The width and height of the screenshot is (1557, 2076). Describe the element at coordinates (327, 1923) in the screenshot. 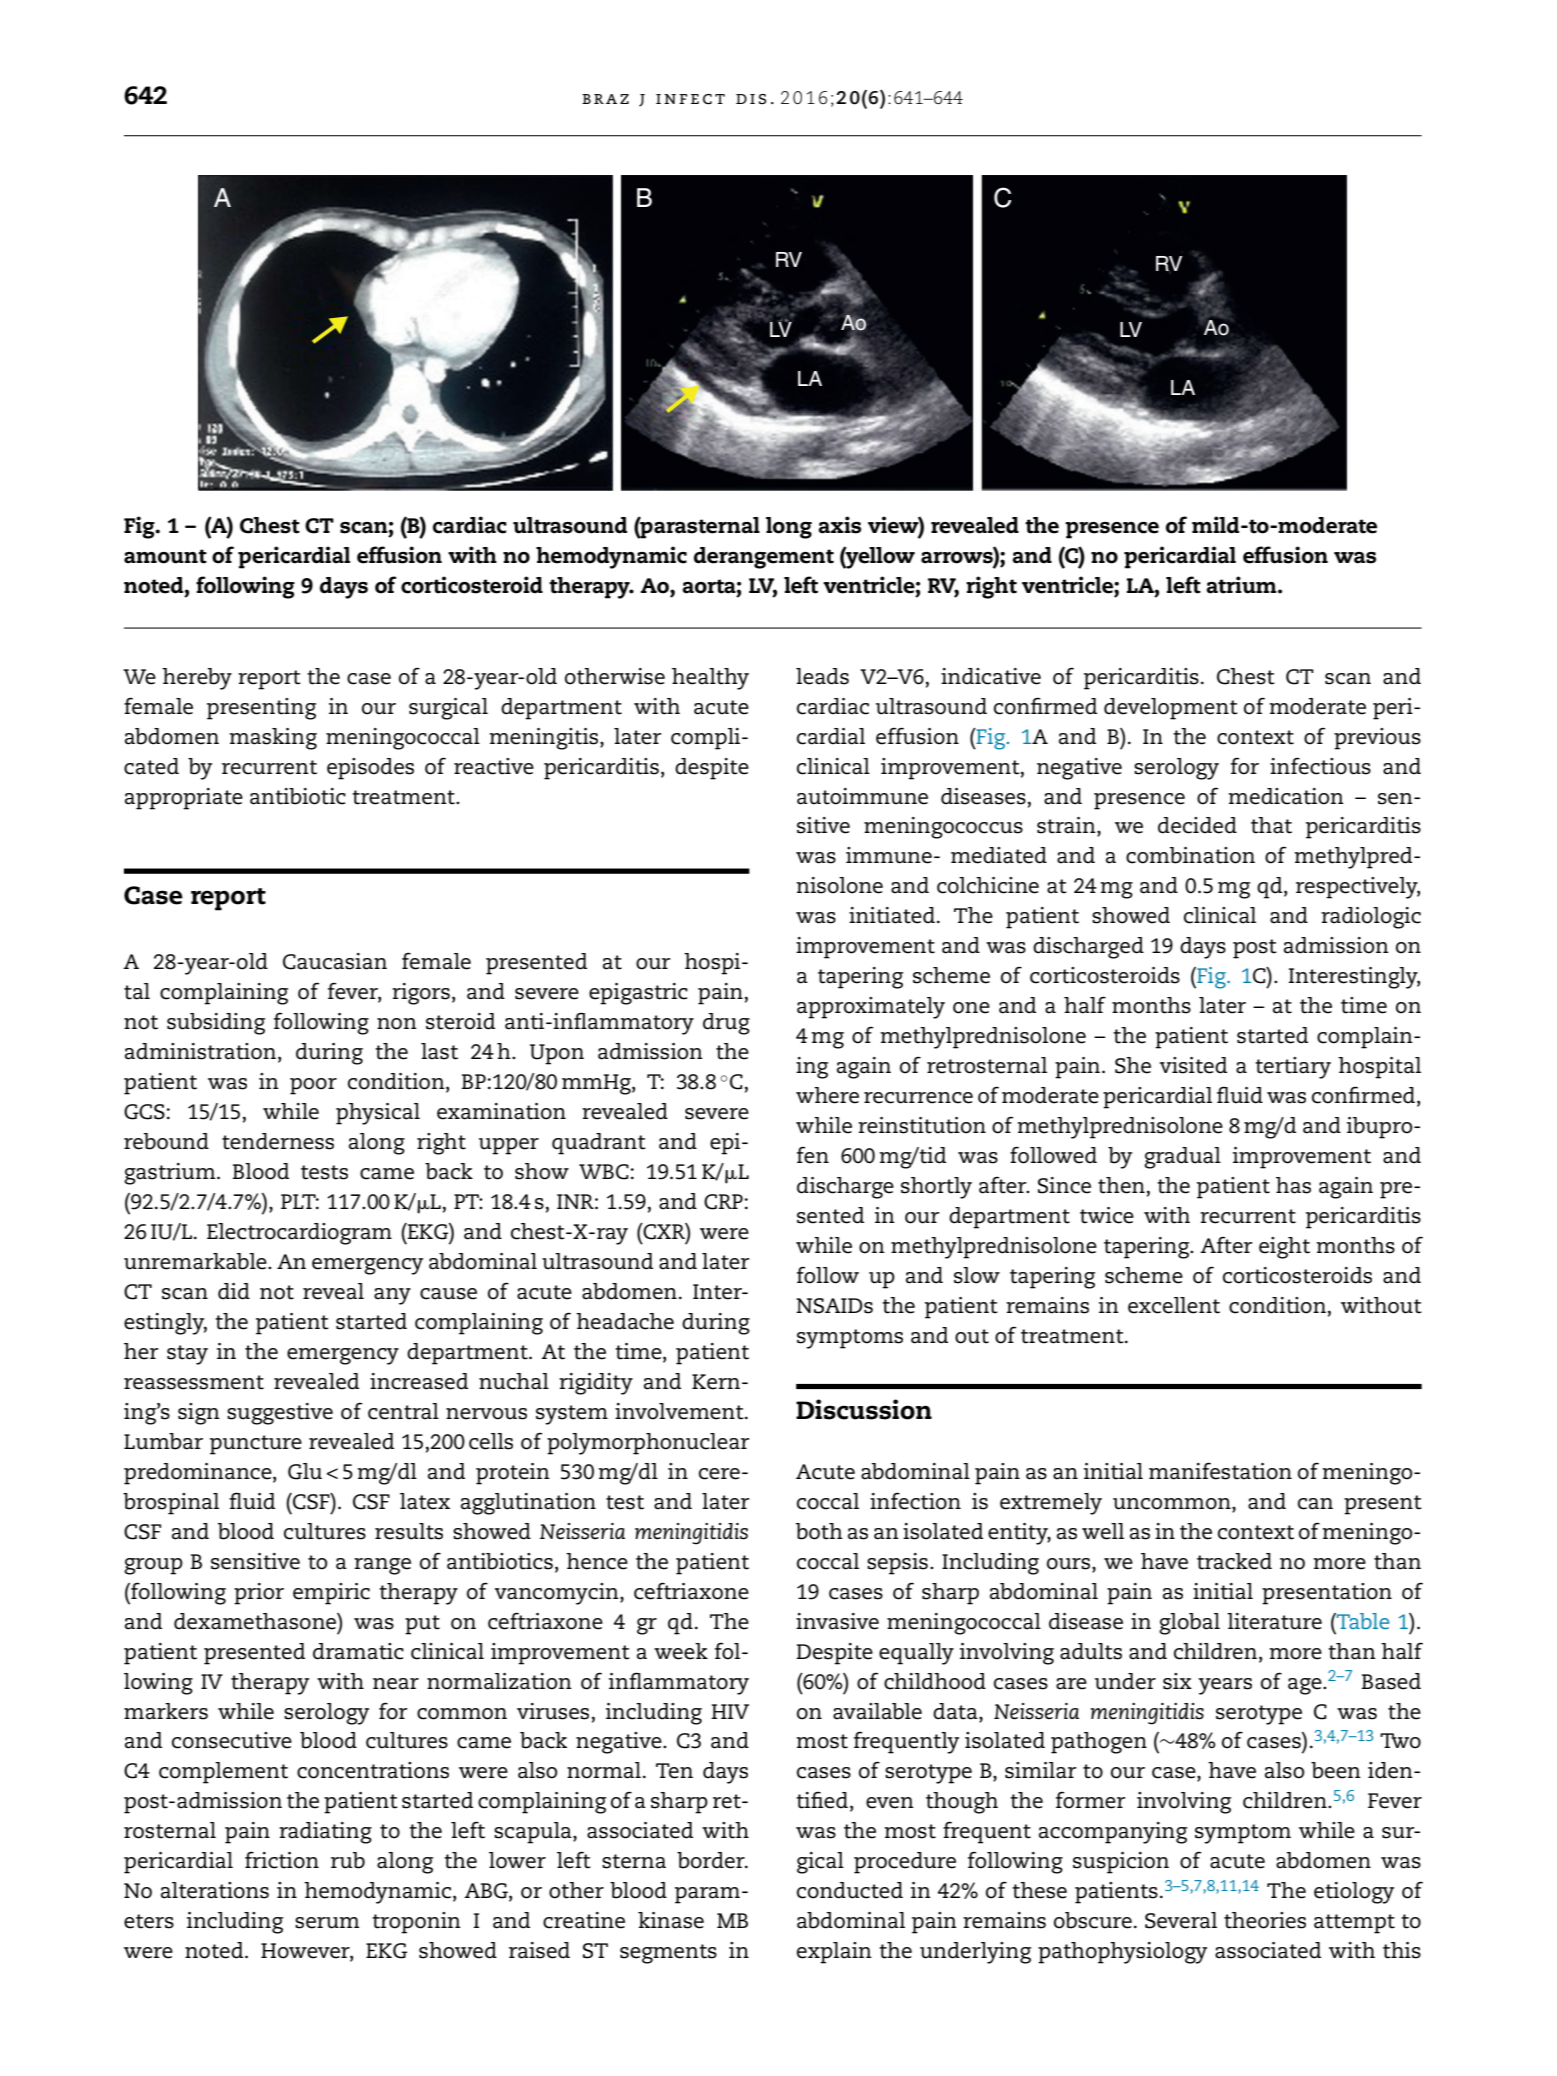

I see `serum` at that location.
